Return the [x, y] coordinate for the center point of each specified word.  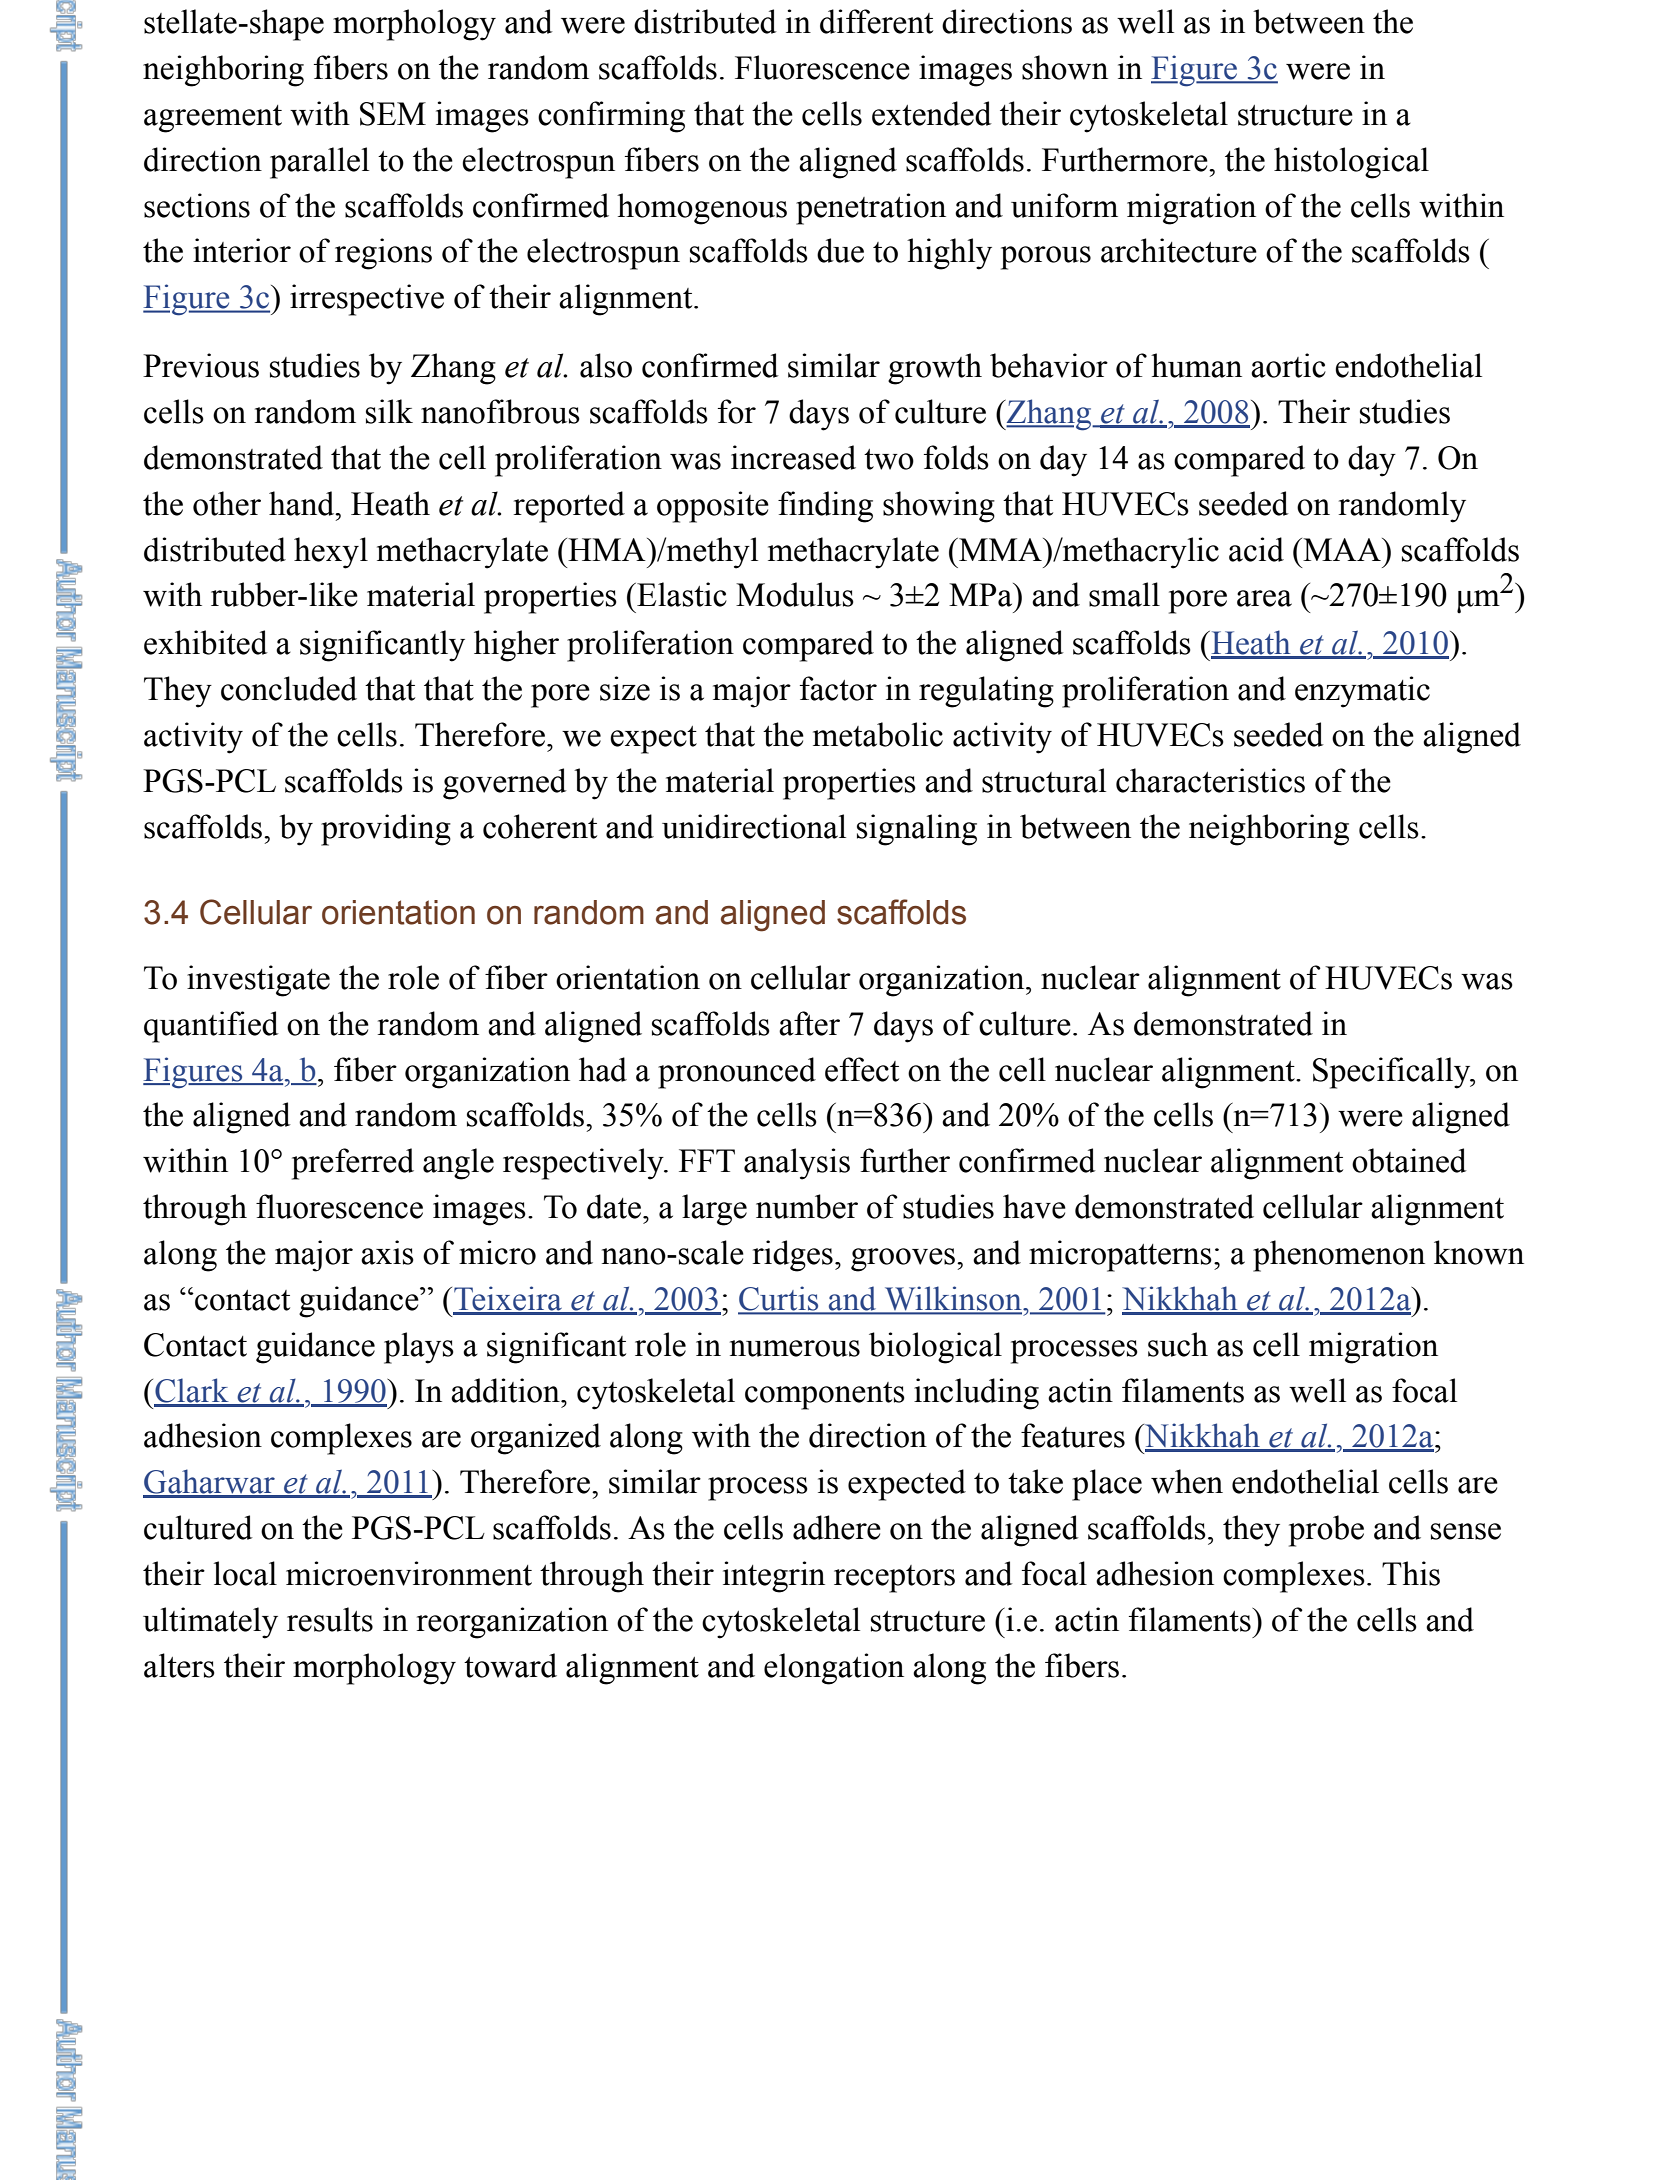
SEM [393, 114]
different [876, 21]
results [330, 1619]
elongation [834, 1669]
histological [1351, 163]
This [1411, 1573]
